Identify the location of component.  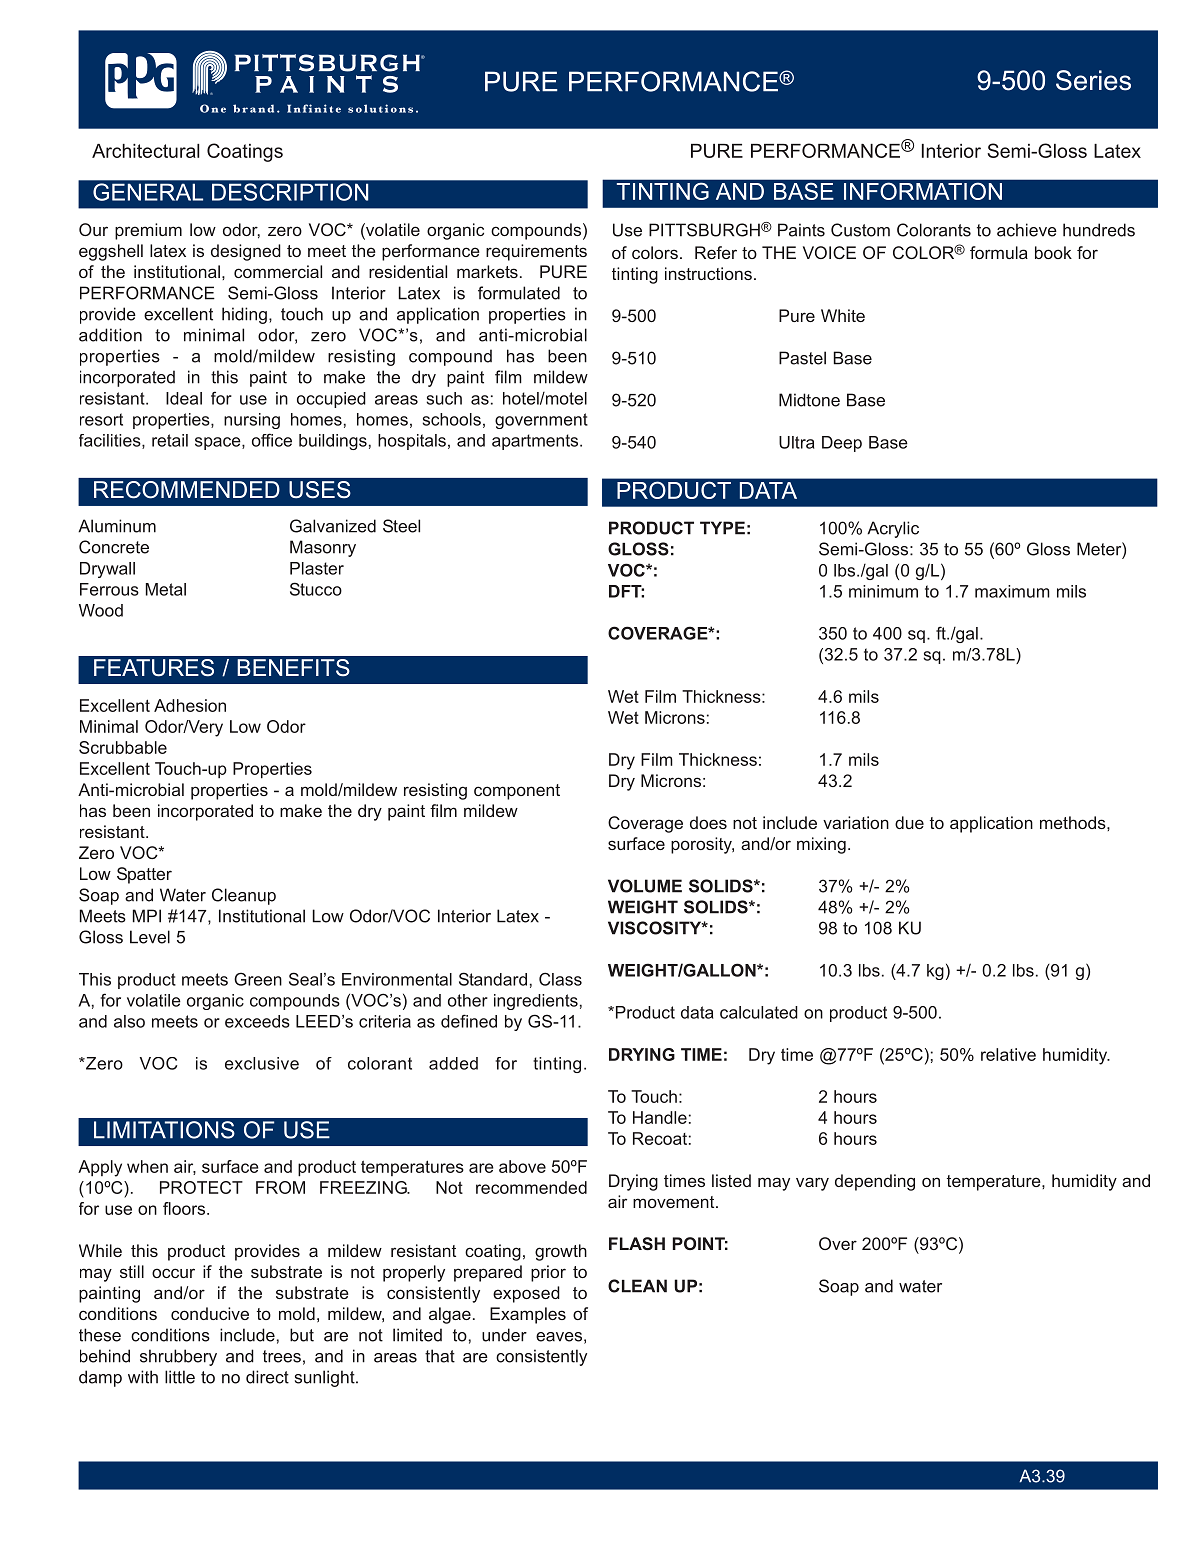
(517, 792).
